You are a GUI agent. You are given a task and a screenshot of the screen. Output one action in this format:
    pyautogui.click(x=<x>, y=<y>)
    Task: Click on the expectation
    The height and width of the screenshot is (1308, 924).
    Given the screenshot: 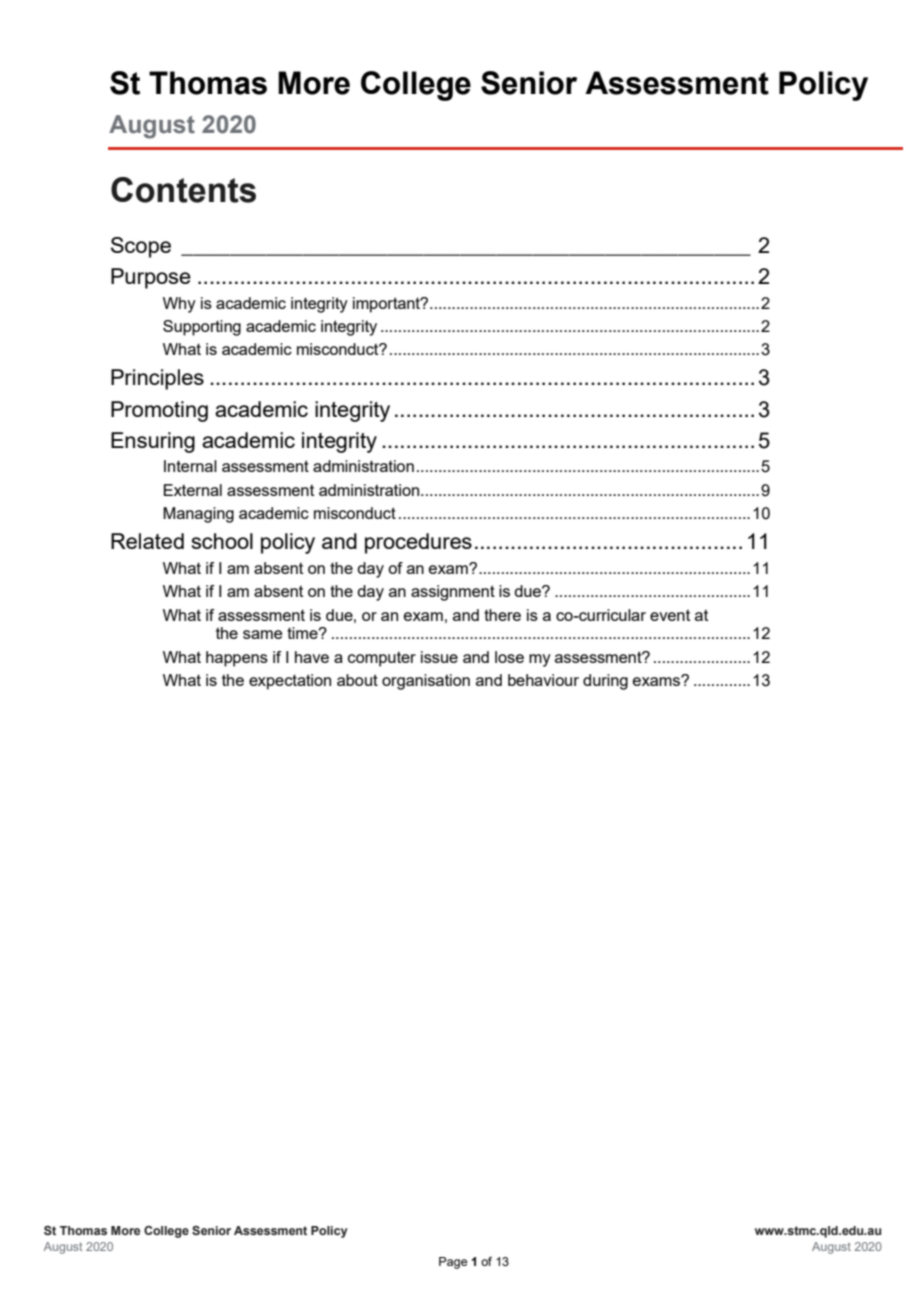 What is the action you would take?
    pyautogui.click(x=290, y=682)
